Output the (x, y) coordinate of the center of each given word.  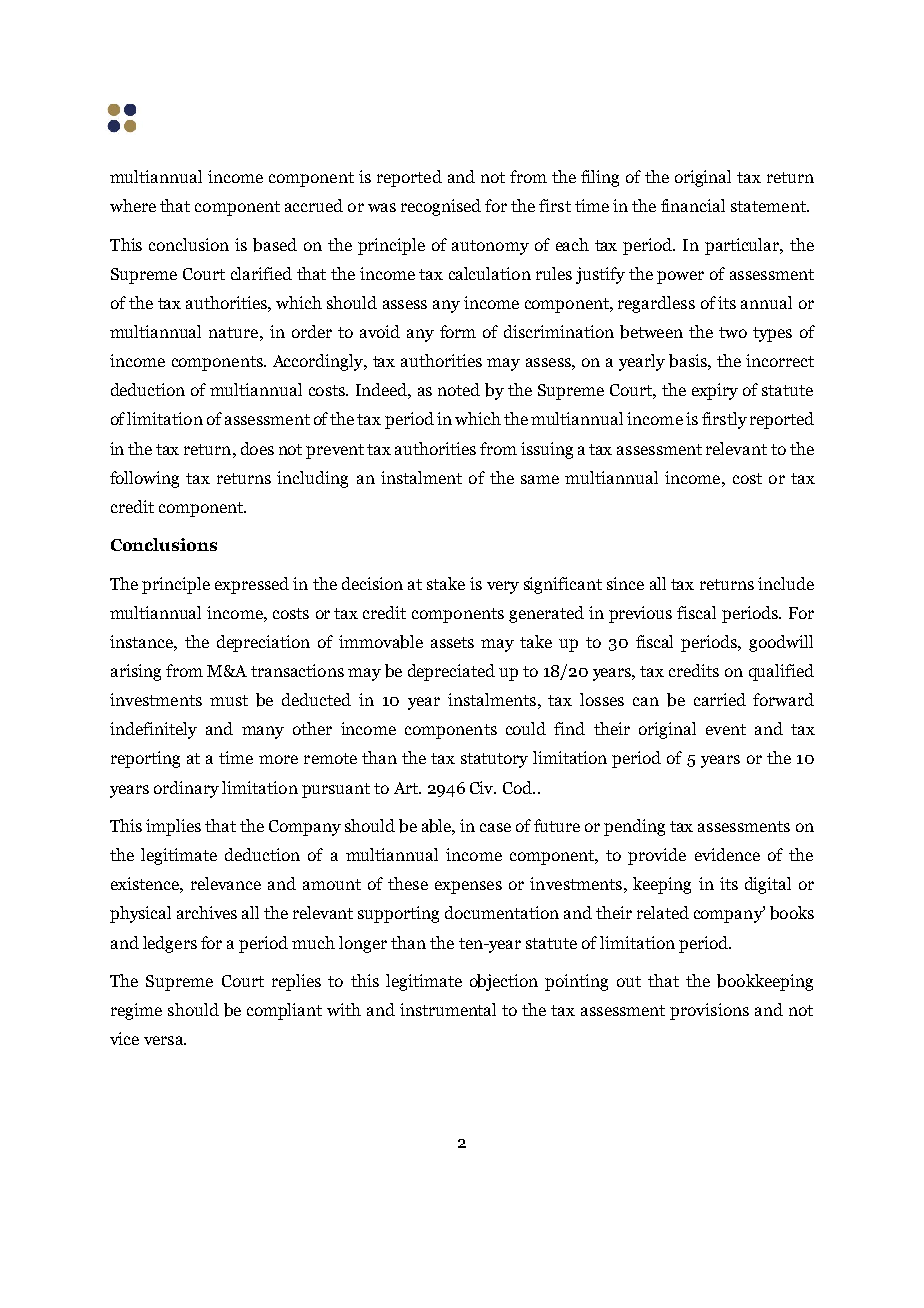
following (144, 479)
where (133, 205)
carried (720, 699)
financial (693, 205)
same (540, 479)
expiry (715, 391)
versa (165, 1040)
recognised (441, 207)
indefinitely (153, 730)
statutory (494, 760)
